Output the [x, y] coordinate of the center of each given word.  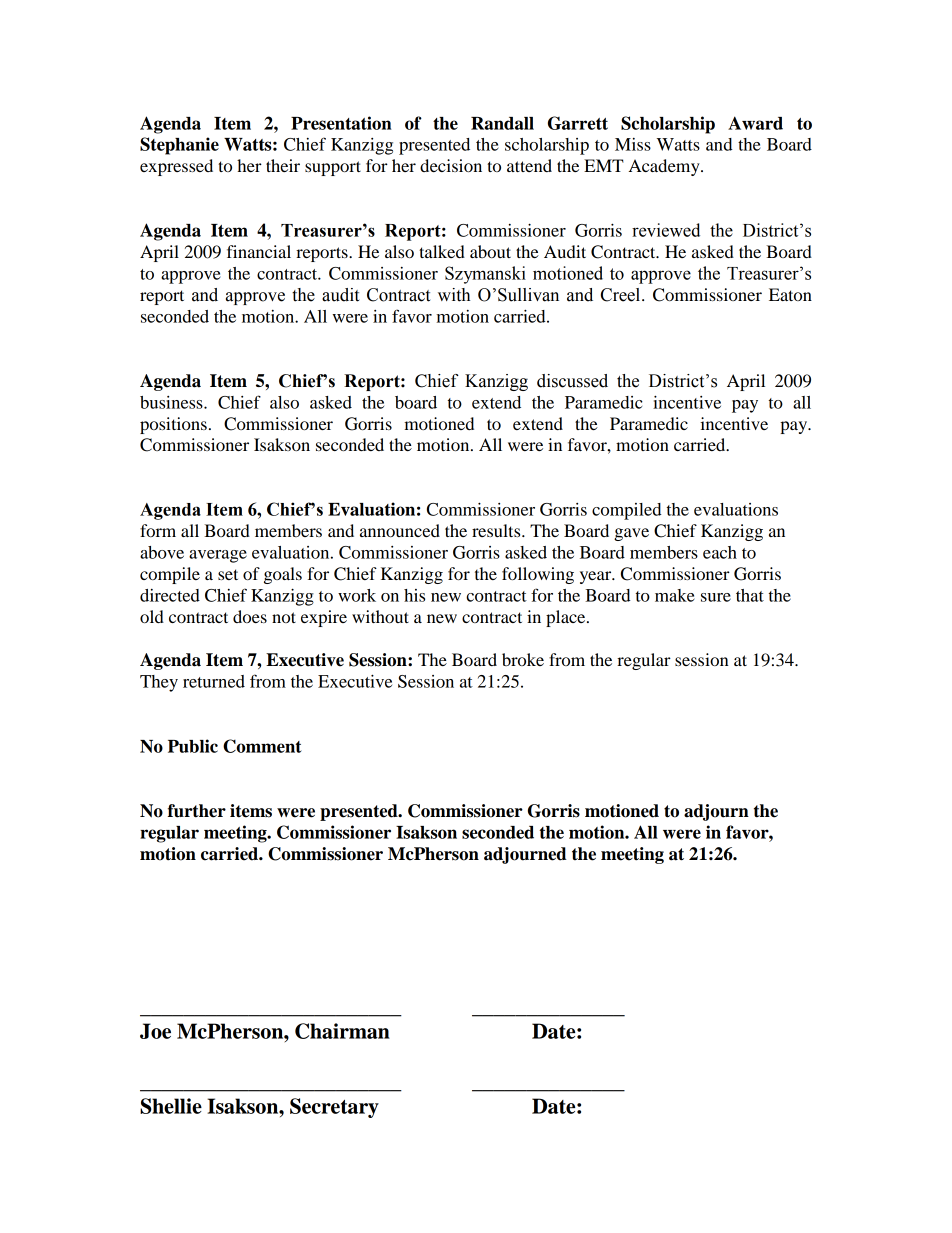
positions [173, 425]
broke [523, 659]
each [720, 552]
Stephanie [179, 146]
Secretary [334, 1108]
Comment [262, 746]
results [497, 530]
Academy [665, 167]
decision [451, 165]
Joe [155, 1031]
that [750, 595]
